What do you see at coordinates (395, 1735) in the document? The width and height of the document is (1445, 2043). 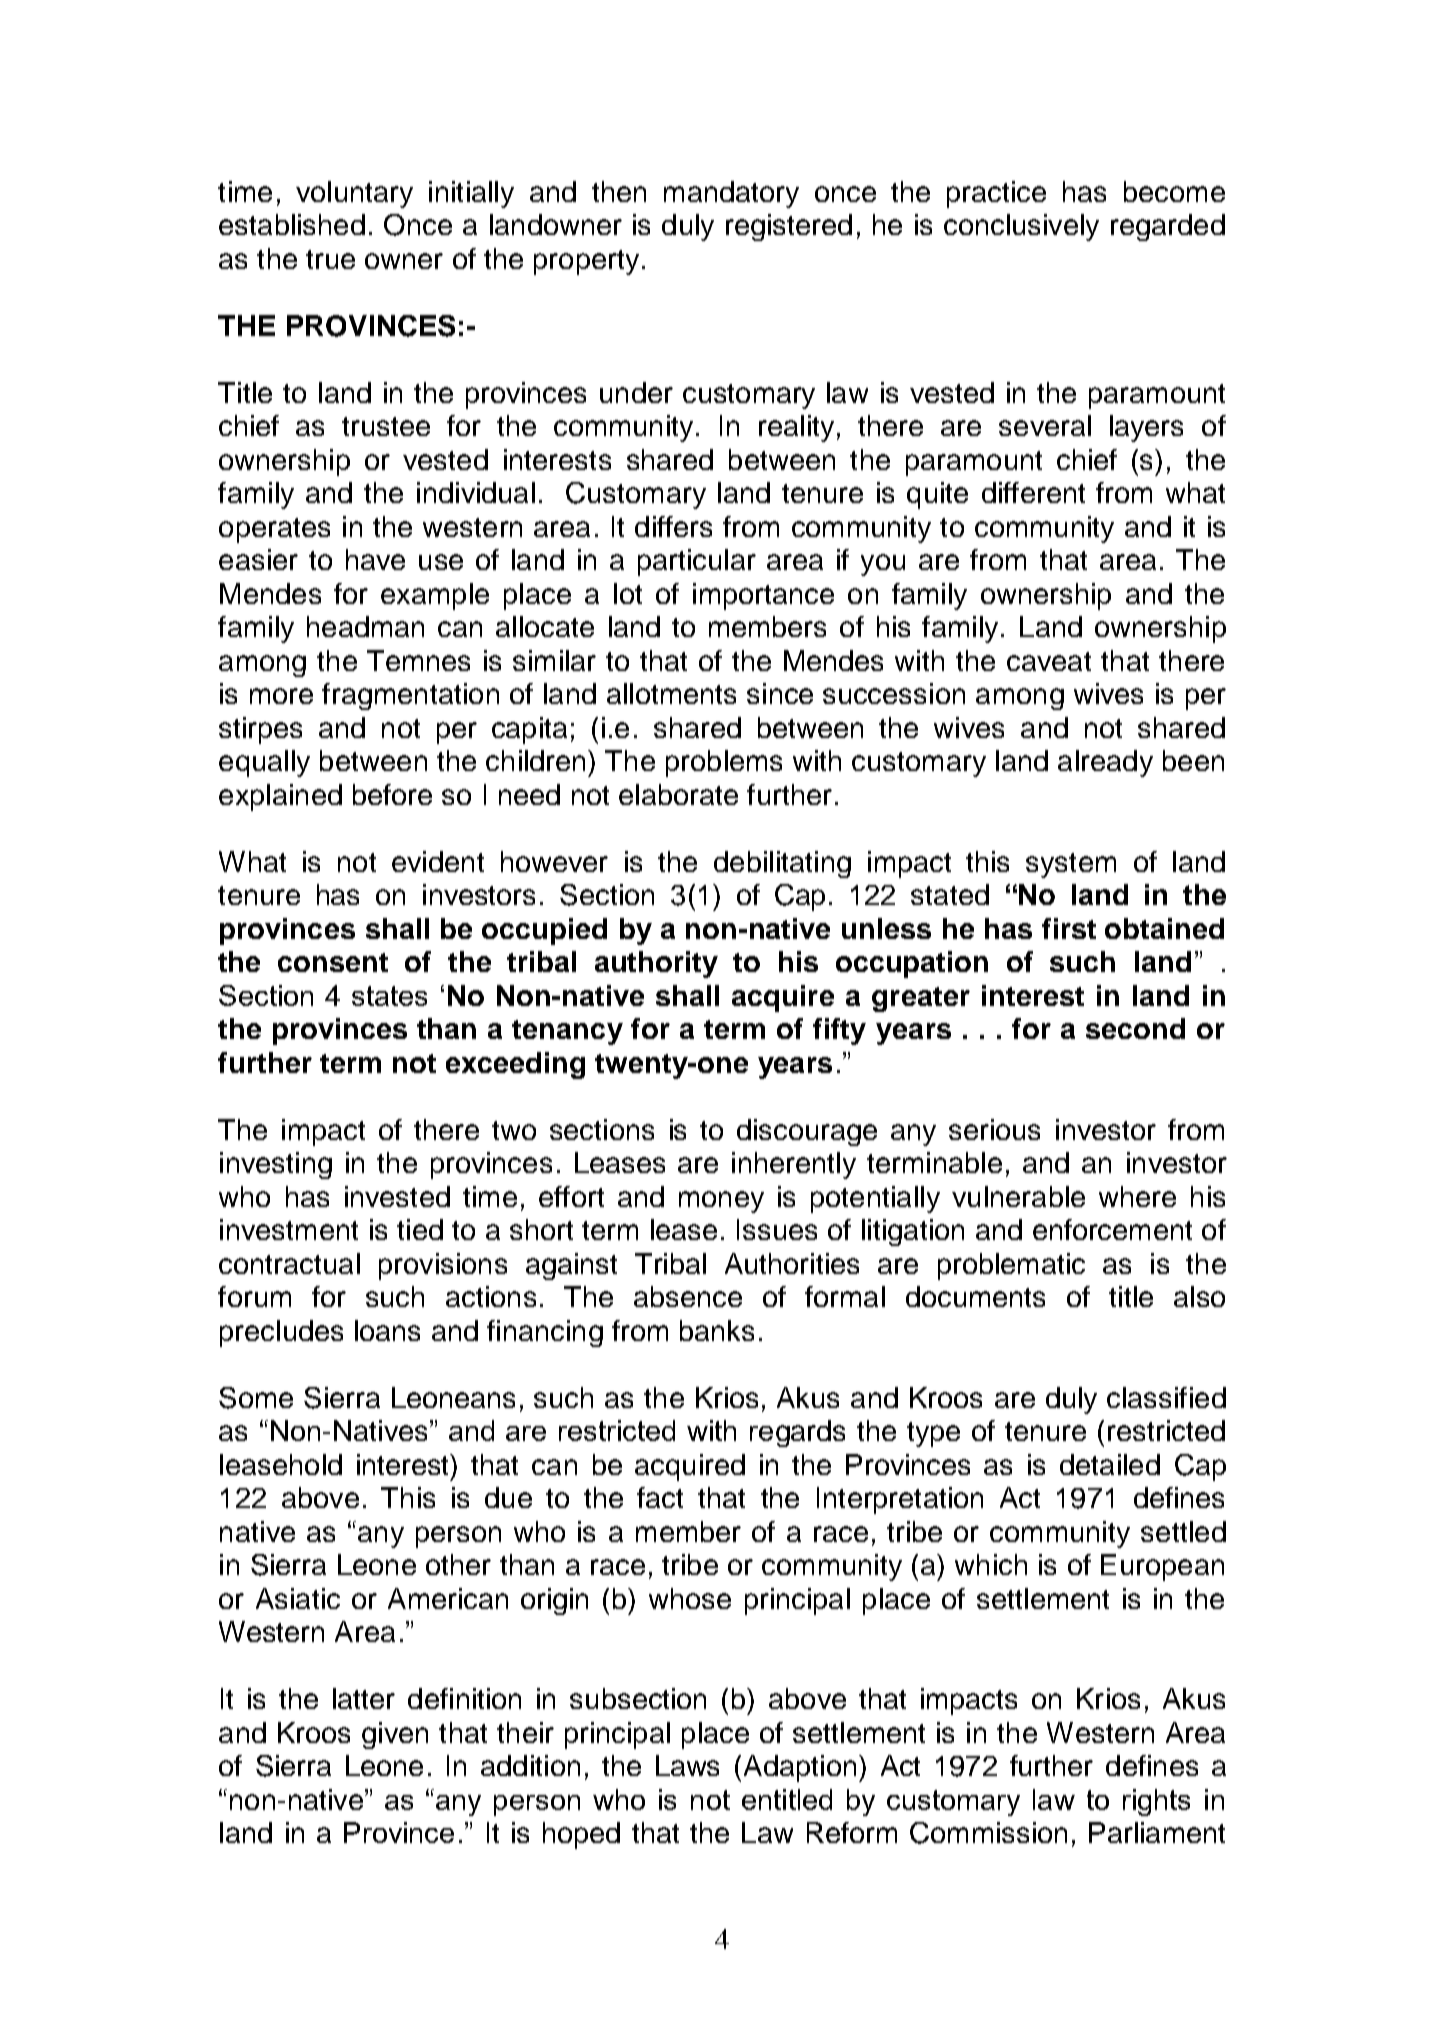 I see `given` at bounding box center [395, 1735].
